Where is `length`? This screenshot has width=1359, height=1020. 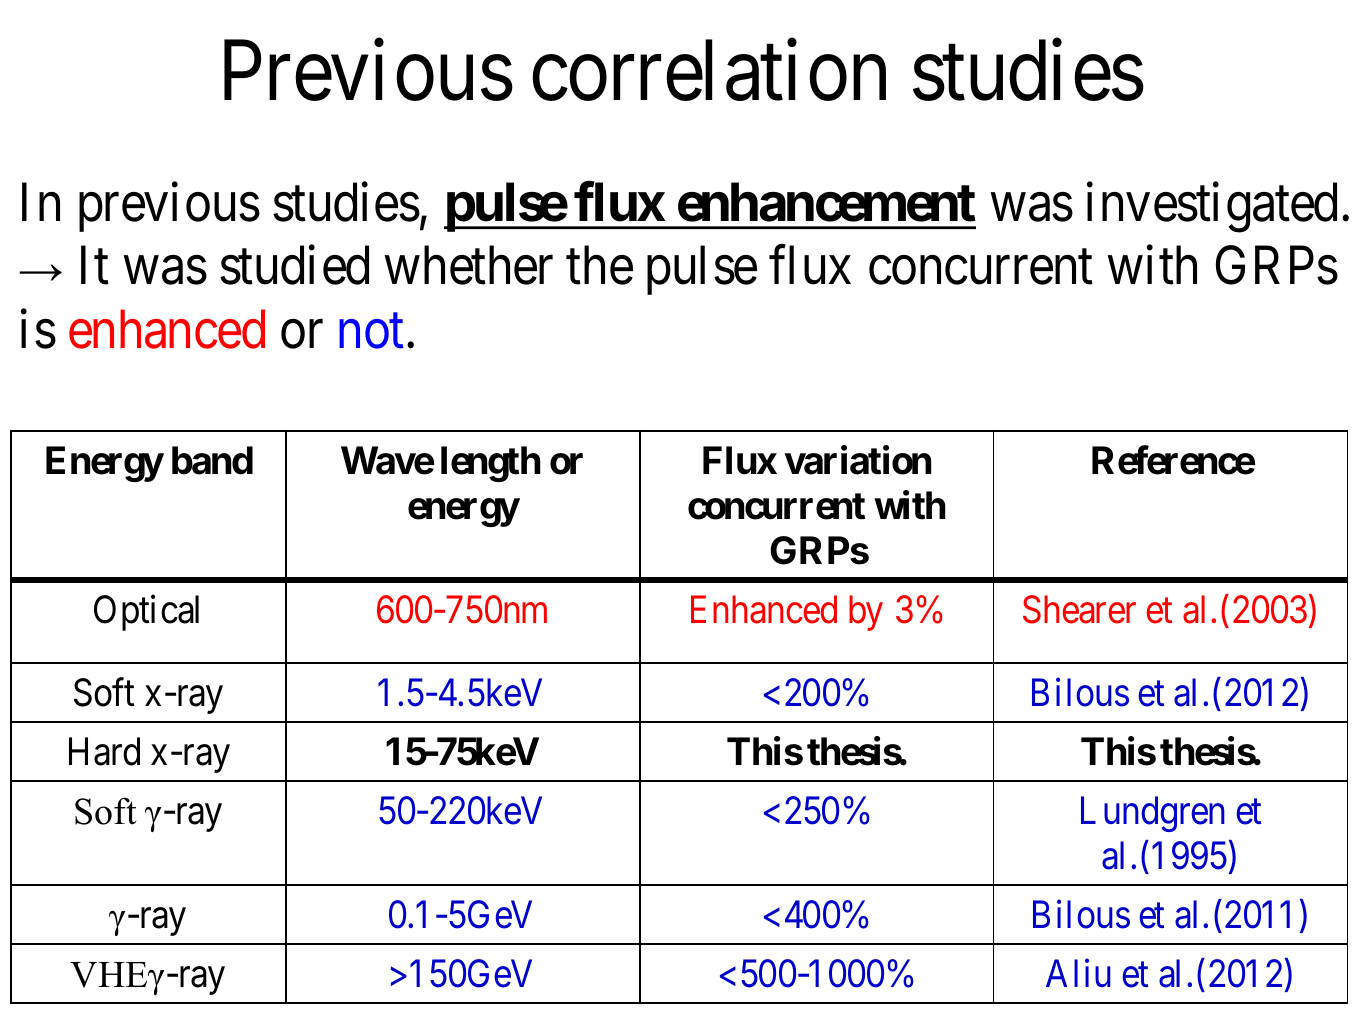
length is located at coordinates (491, 464).
